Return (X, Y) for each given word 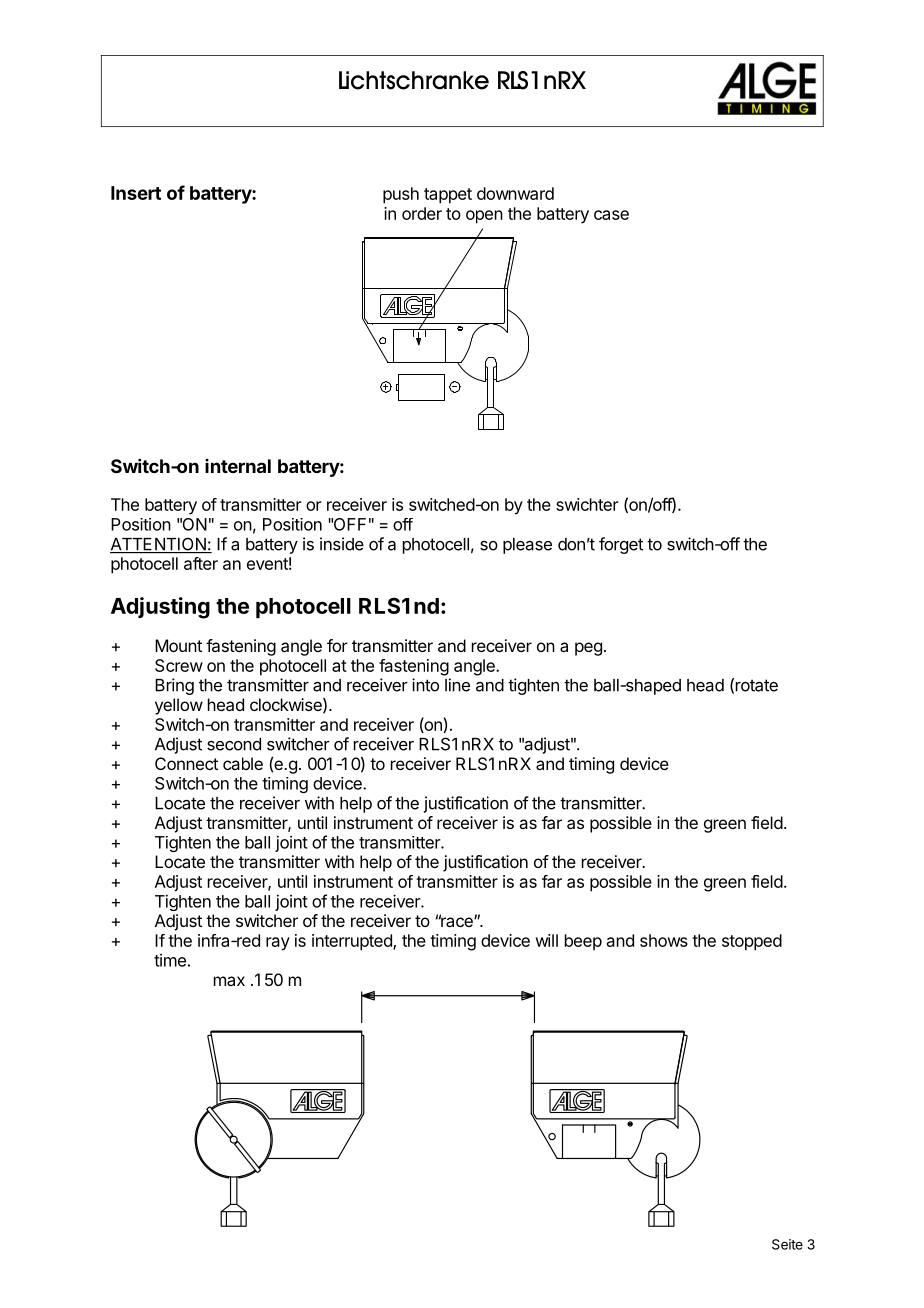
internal (238, 466)
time (170, 960)
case (611, 215)
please (527, 546)
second (234, 744)
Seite (787, 1244)
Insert (136, 193)
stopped (752, 942)
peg (588, 649)
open (484, 217)
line (457, 685)
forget (621, 545)
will (547, 940)
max (229, 981)
